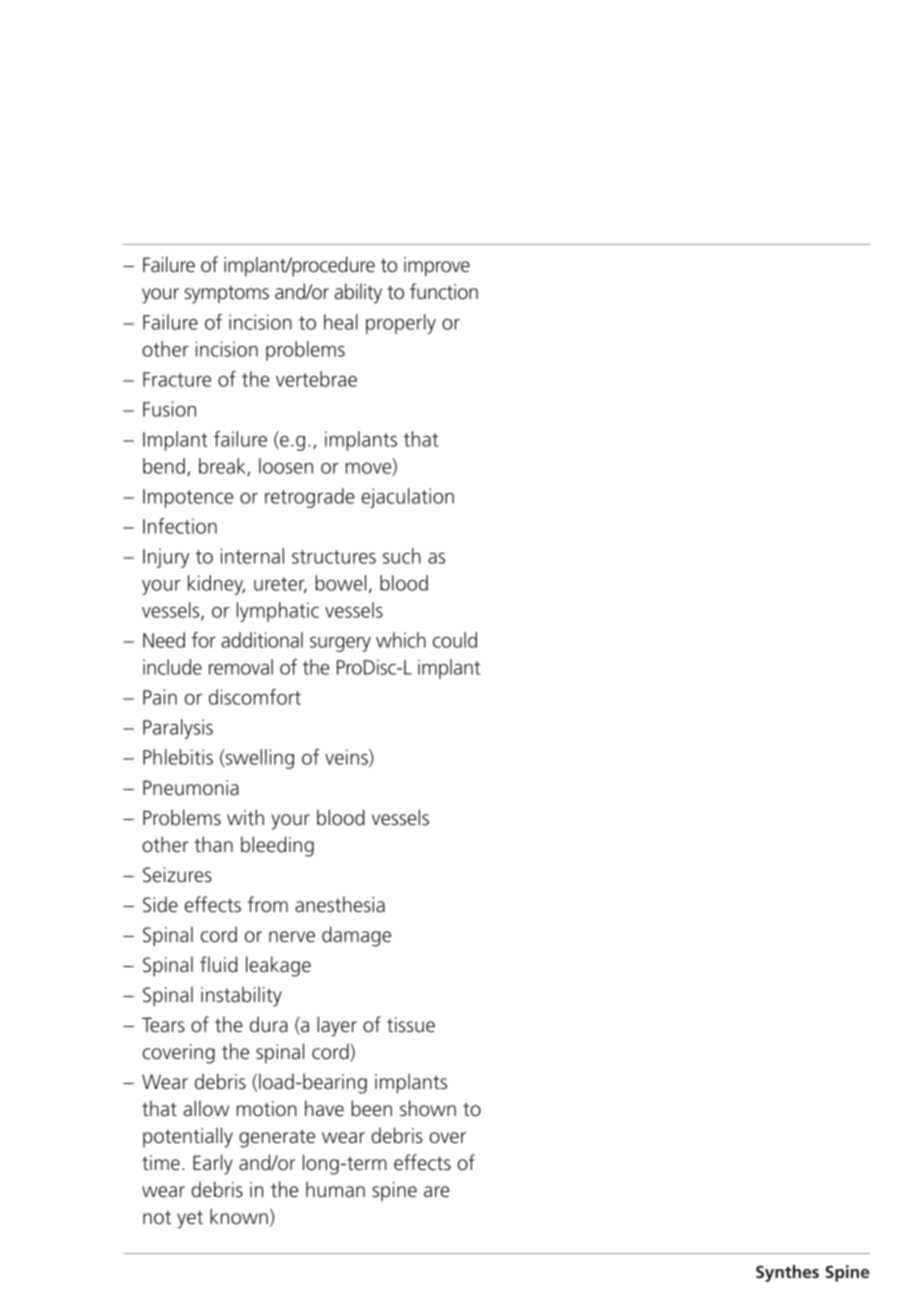  I want to click on function, so click(444, 291).
